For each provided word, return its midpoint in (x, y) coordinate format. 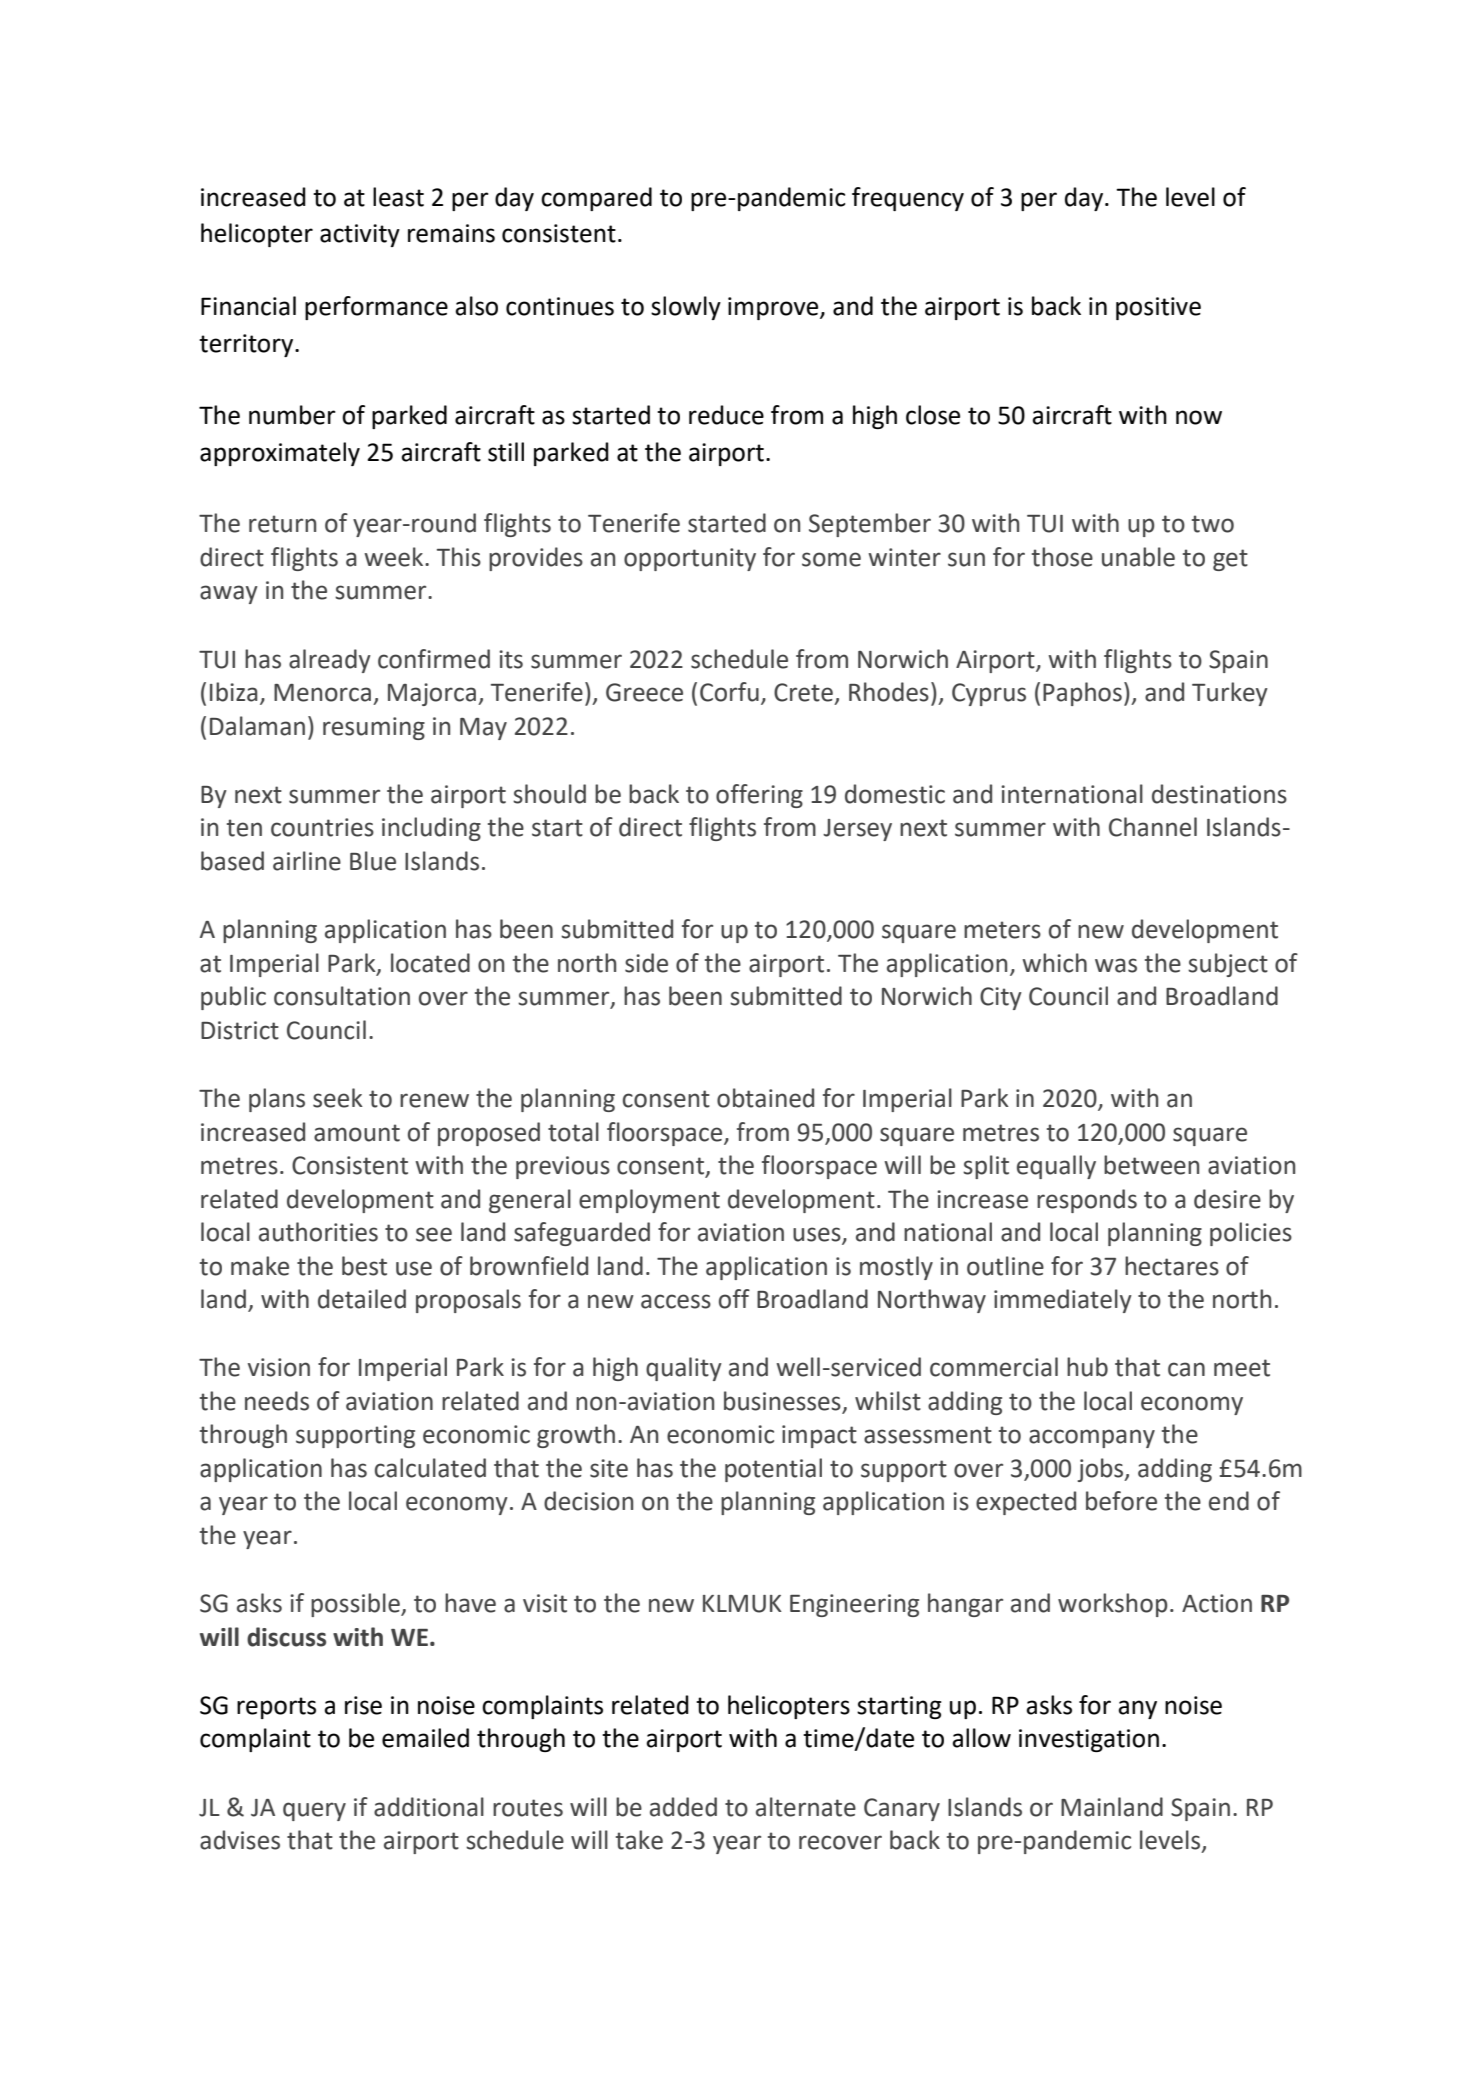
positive (1158, 308)
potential (773, 1470)
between (1151, 1165)
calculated (430, 1468)
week (395, 557)
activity (360, 235)
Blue (373, 861)
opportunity (690, 559)
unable (1138, 557)
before (1121, 1501)
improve (774, 308)
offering (759, 796)
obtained (765, 1098)
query (314, 1811)
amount (357, 1133)
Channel (1153, 827)
